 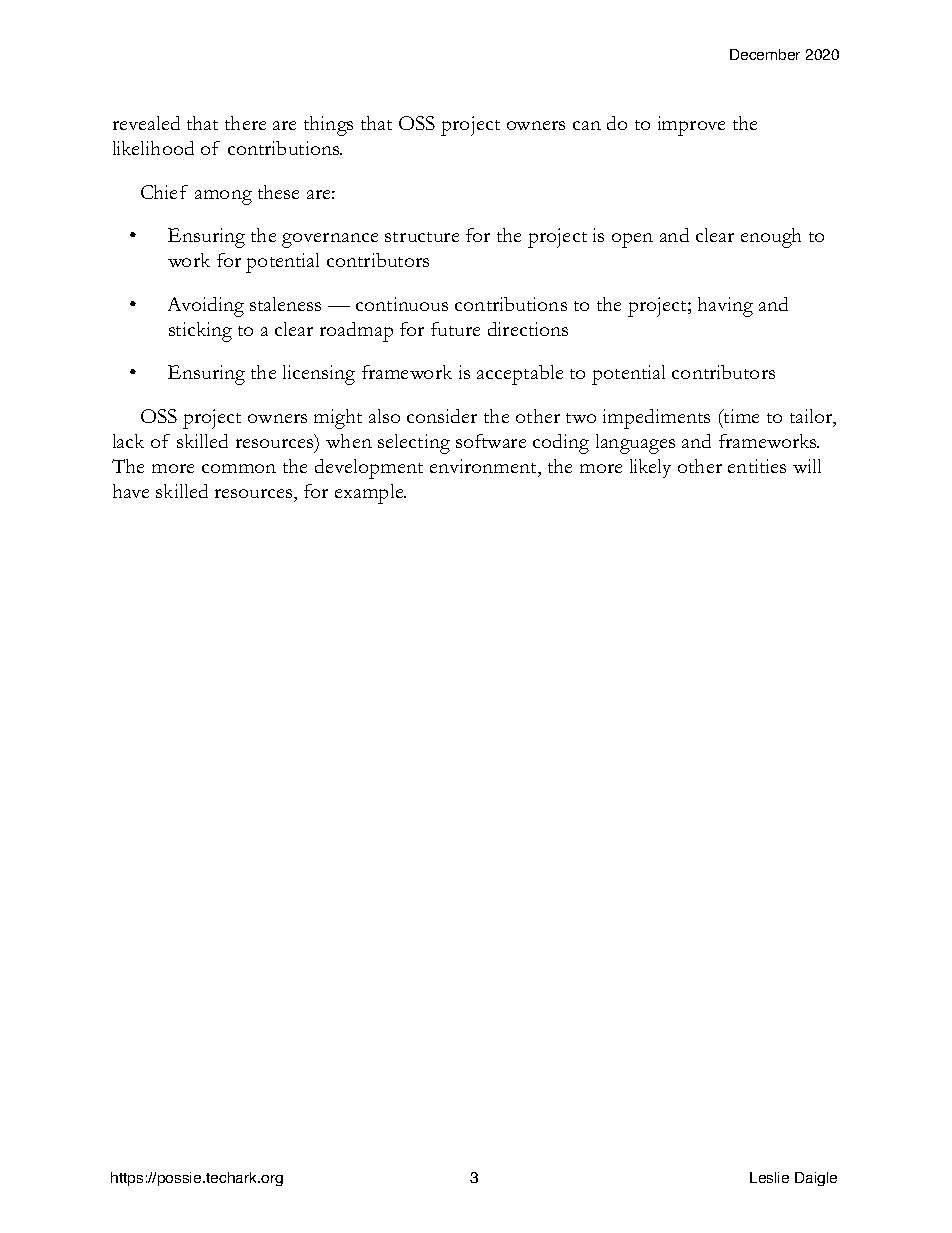 What do you see at coordinates (200, 332) in the screenshot?
I see `sticking` at bounding box center [200, 332].
